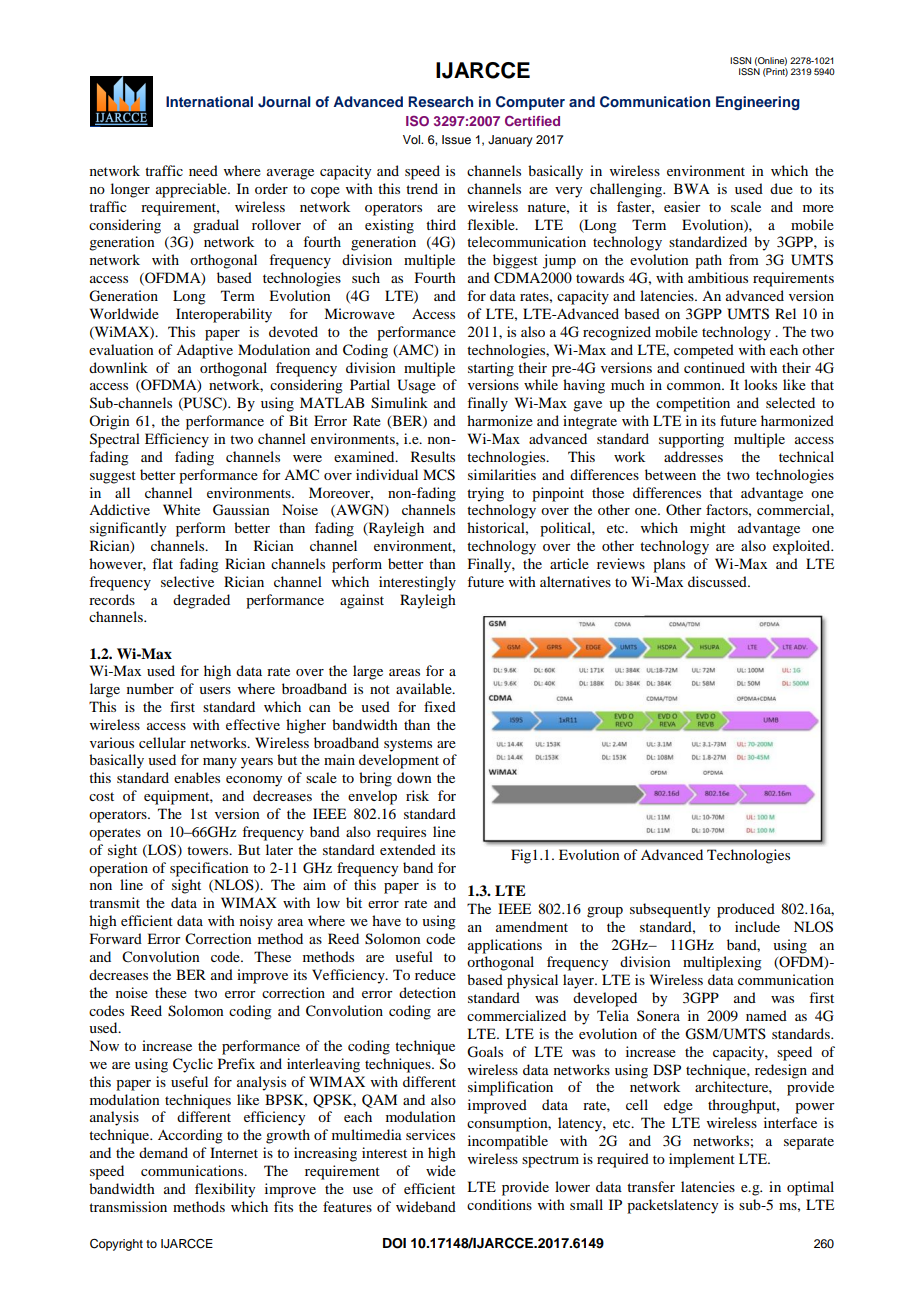 Image resolution: width=924 pixels, height=1307 pixels. I want to click on conditions, so click(499, 1204).
